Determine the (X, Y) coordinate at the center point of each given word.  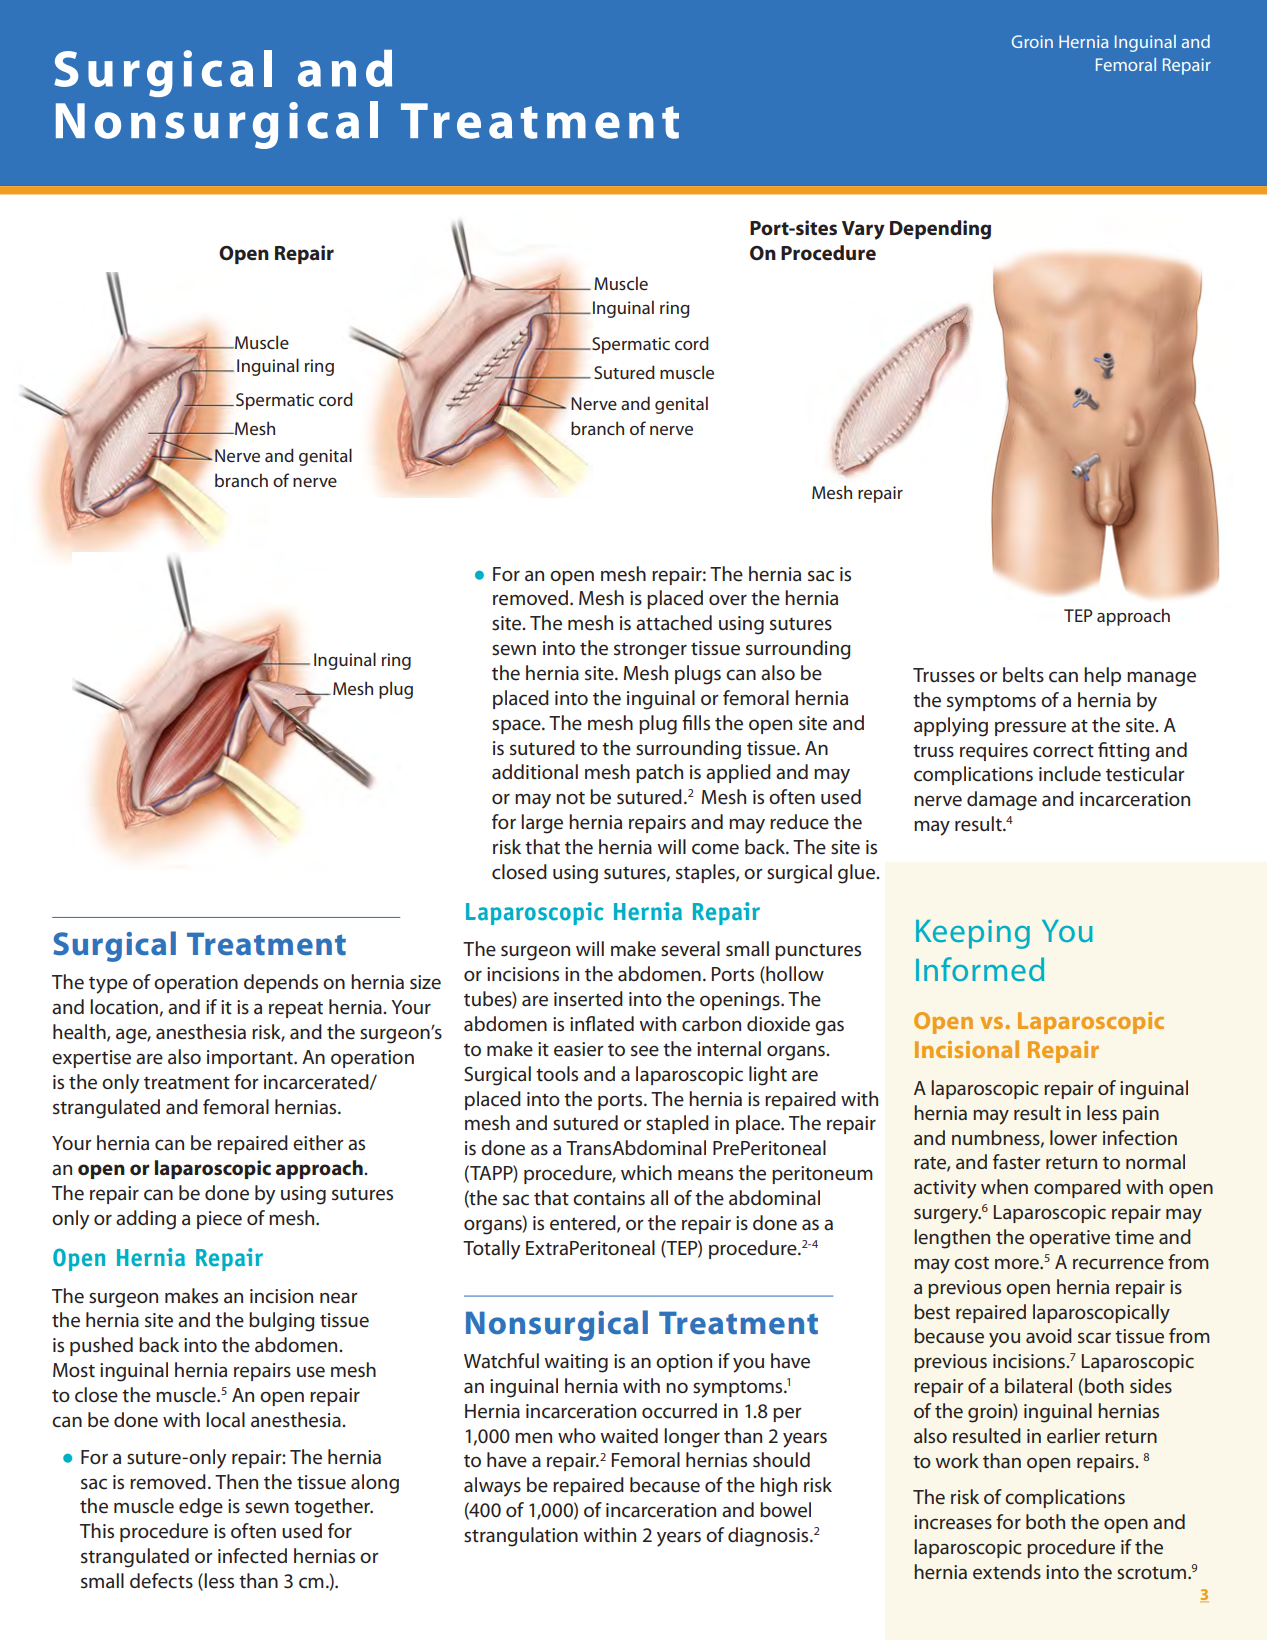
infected (252, 1556)
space (517, 726)
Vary (863, 230)
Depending (940, 230)
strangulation (521, 1537)
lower (1073, 1138)
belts (1023, 675)
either (318, 1143)
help (1102, 676)
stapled (677, 1124)
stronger (650, 651)
